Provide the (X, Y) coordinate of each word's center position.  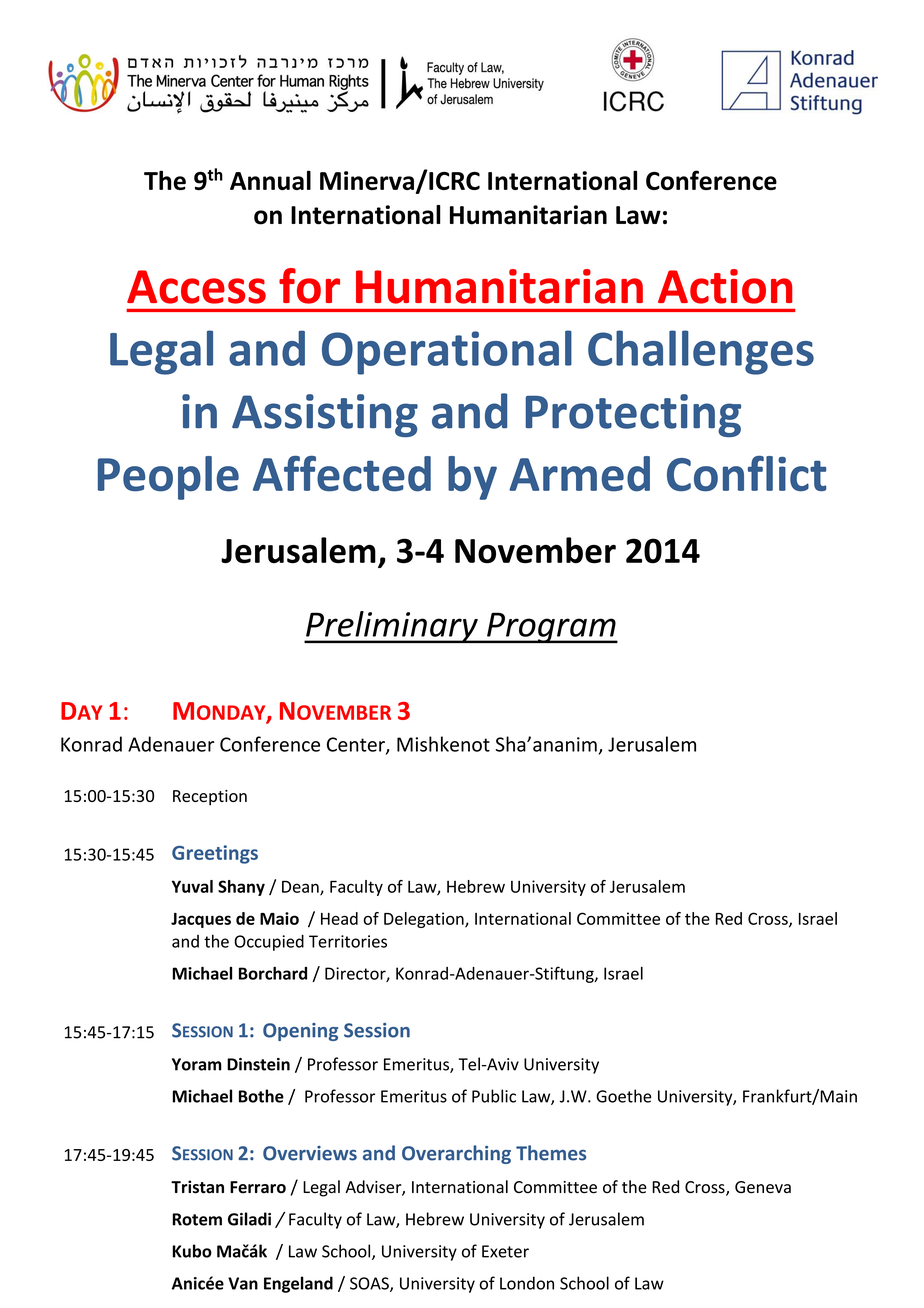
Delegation (425, 920)
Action (725, 286)
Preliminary (392, 627)
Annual (270, 180)
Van (243, 1283)
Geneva (763, 1187)
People (168, 478)
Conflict (746, 474)
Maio (279, 918)
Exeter (505, 1251)
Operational (447, 352)
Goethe (624, 1096)
